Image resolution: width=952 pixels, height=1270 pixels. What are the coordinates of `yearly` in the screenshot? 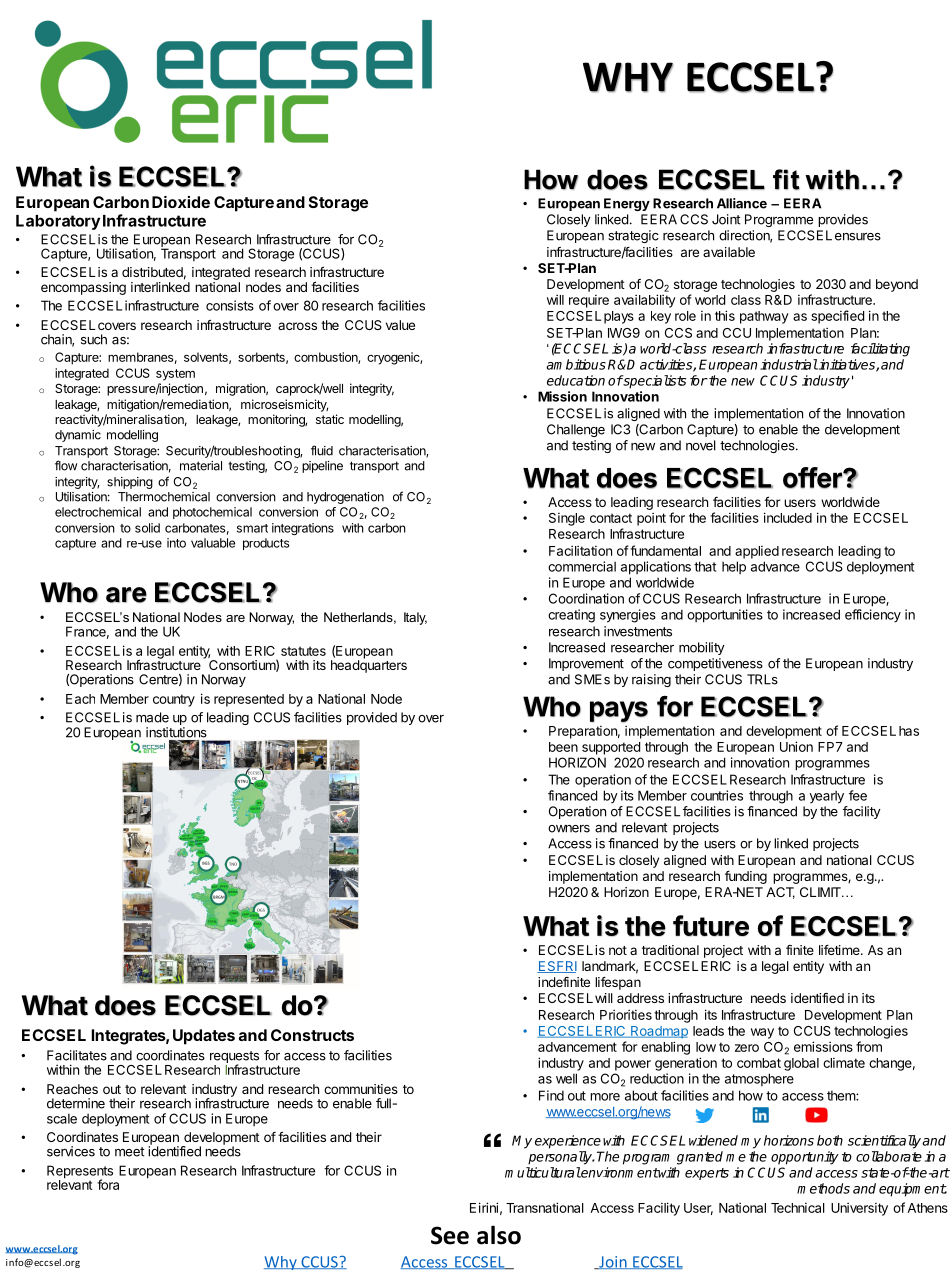 It's located at (826, 797).
